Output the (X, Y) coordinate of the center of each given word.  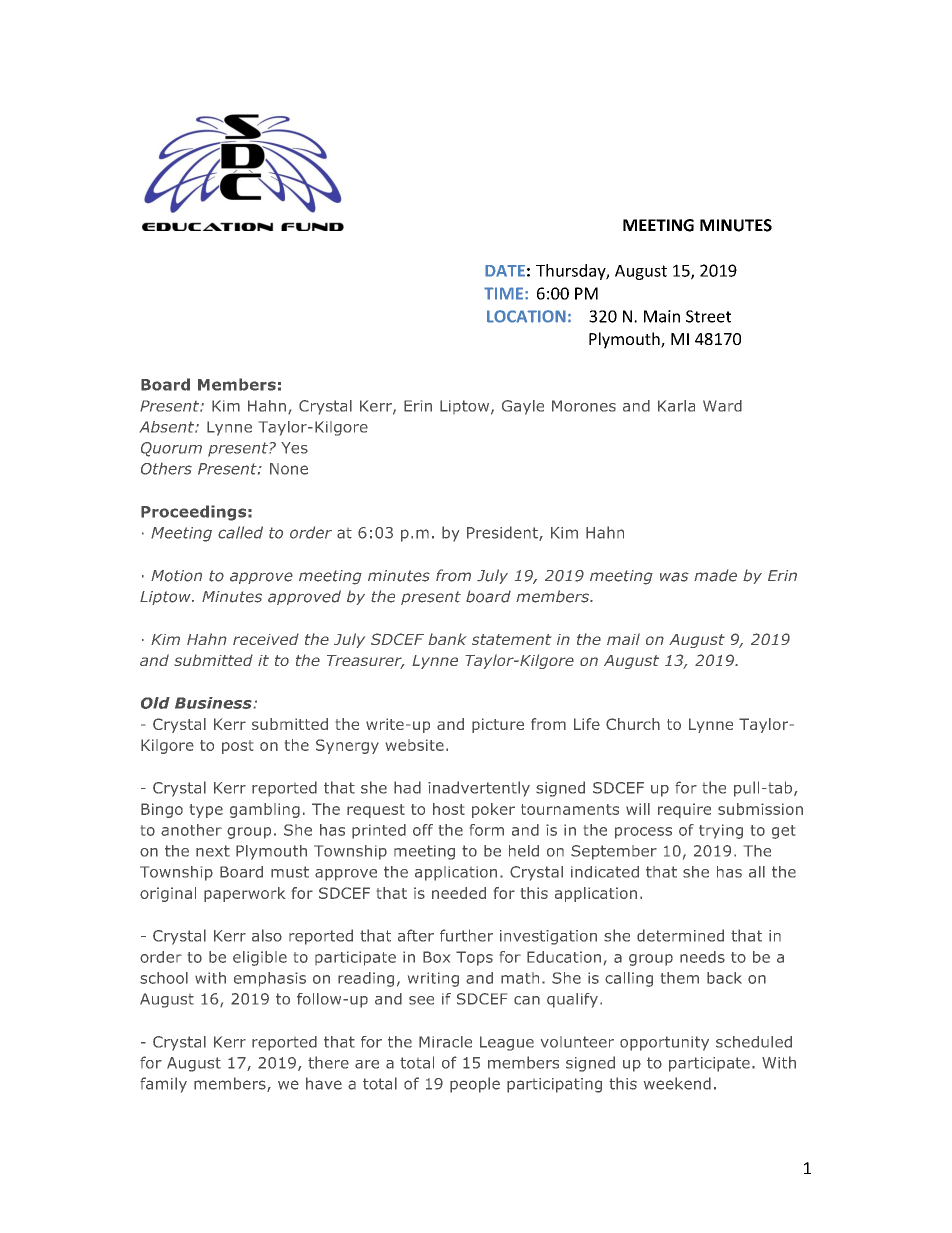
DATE (505, 271)
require (684, 810)
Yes (294, 448)
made (715, 575)
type (206, 811)
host (449, 809)
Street (708, 316)
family (163, 1085)
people (475, 1085)
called (240, 532)
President (503, 533)
